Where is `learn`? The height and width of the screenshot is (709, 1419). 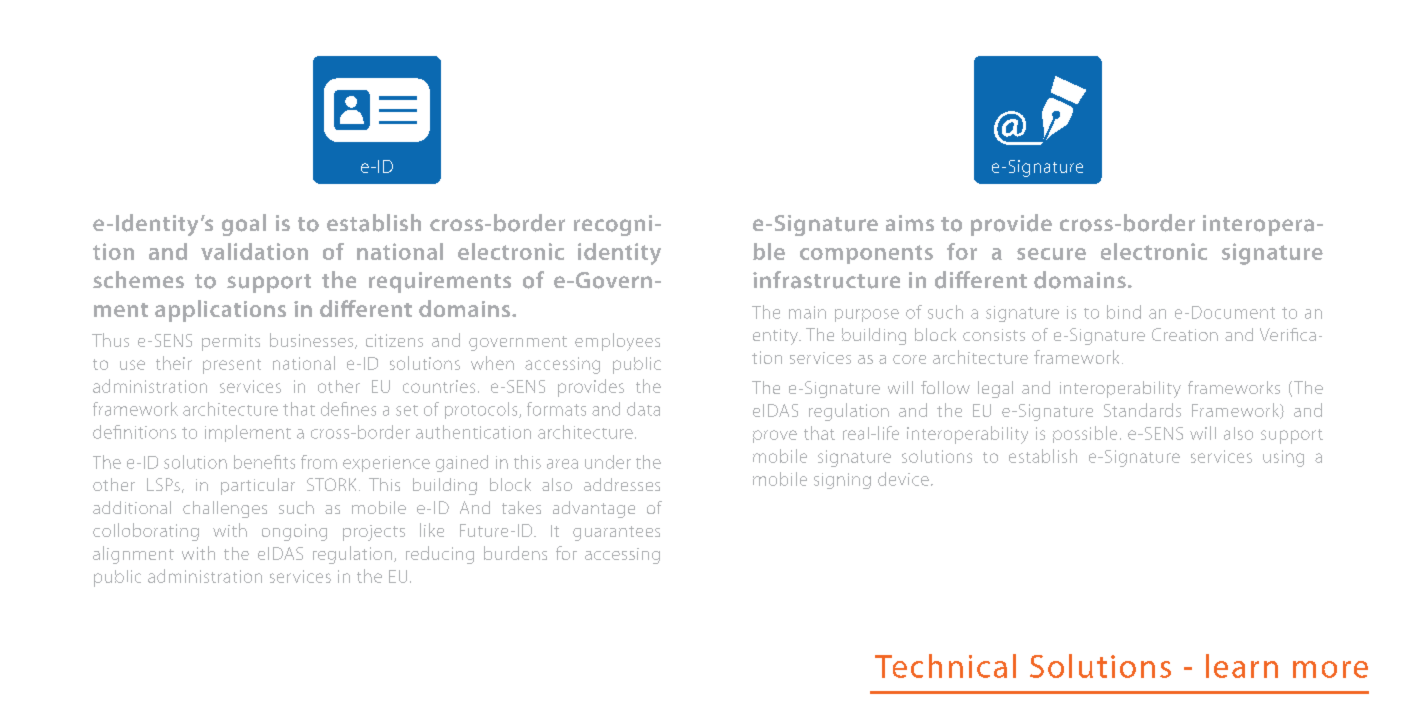
learn is located at coordinates (1242, 666).
